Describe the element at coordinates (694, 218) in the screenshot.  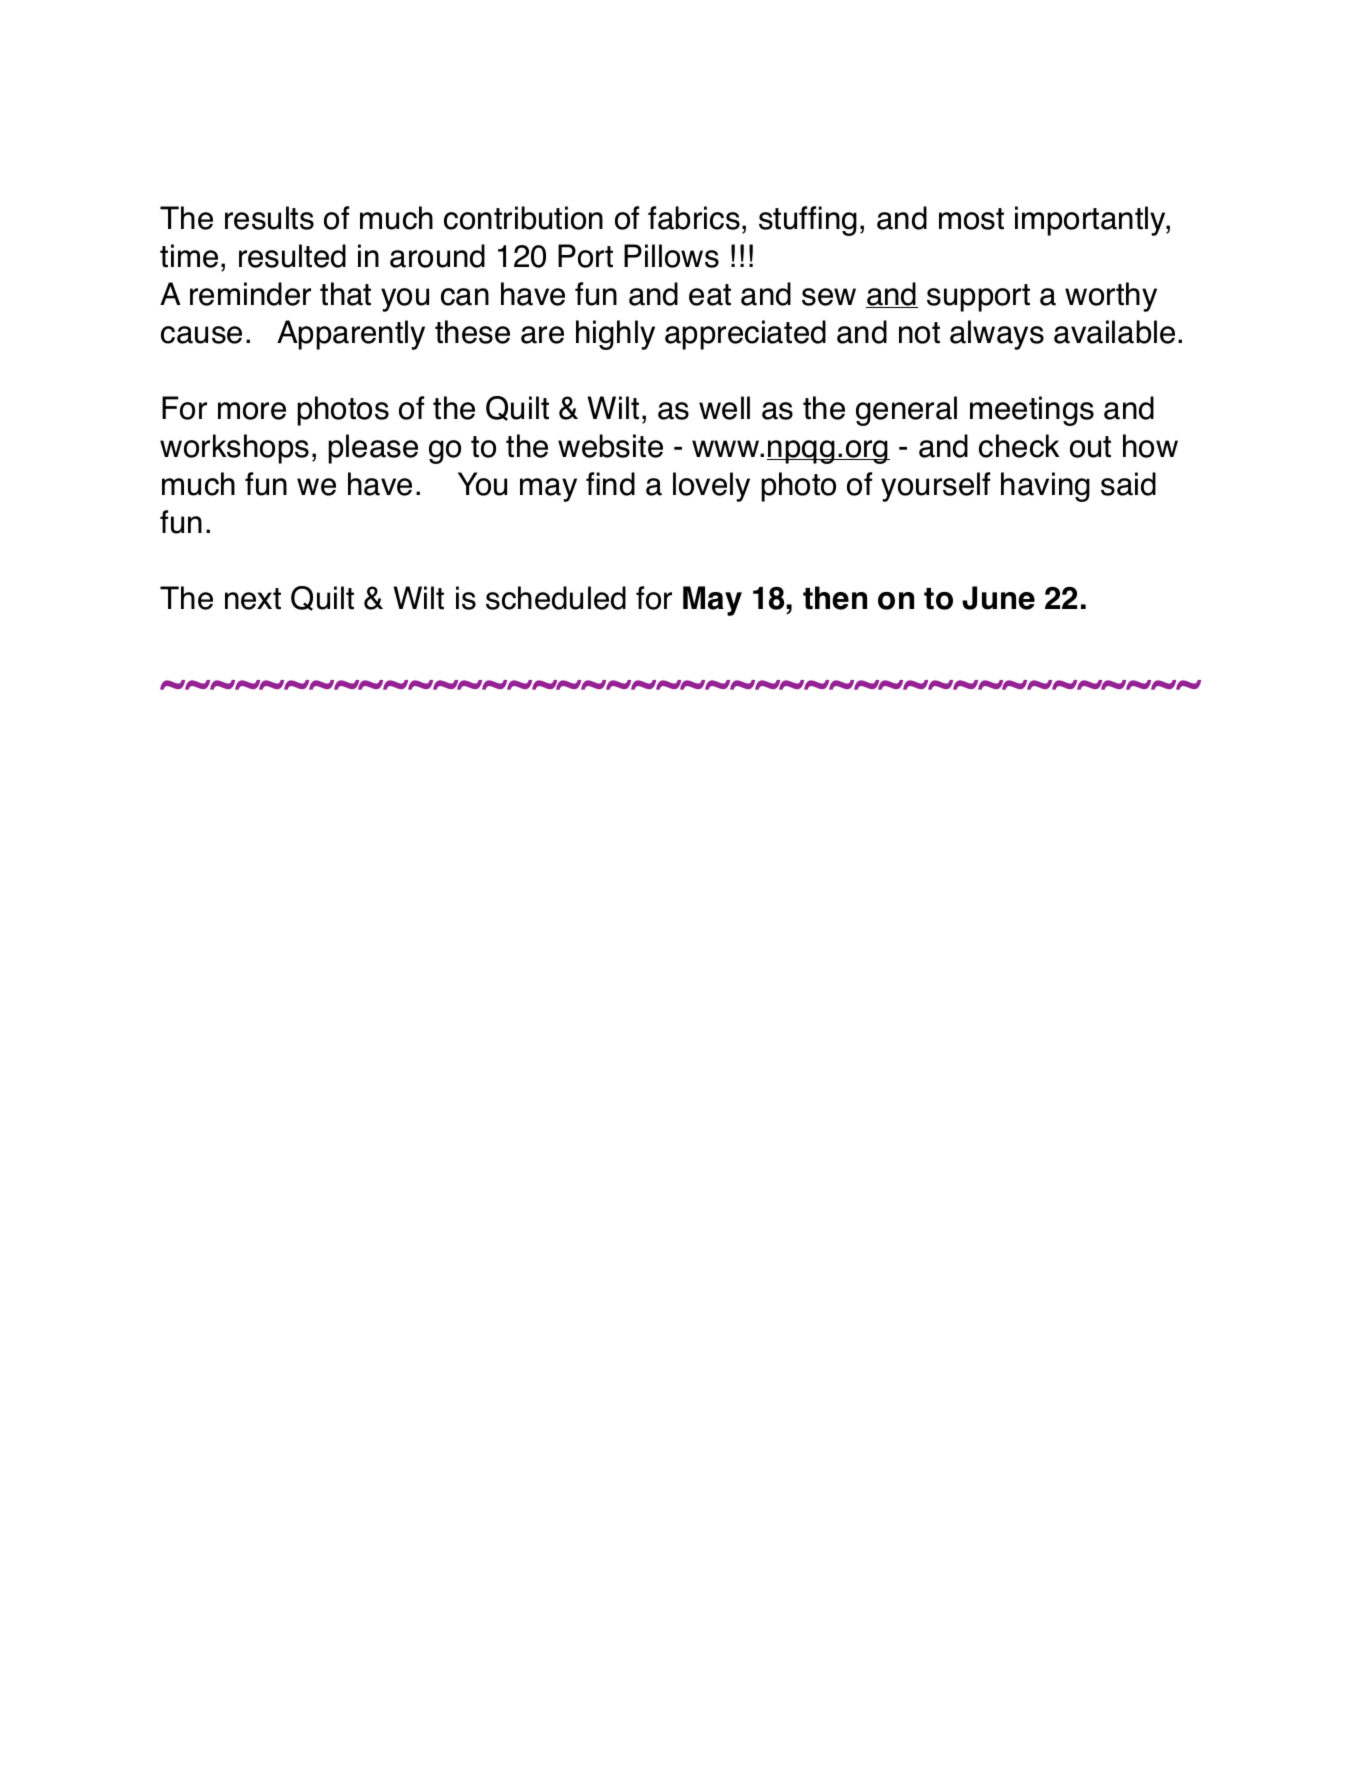
I see `fabrics` at that location.
